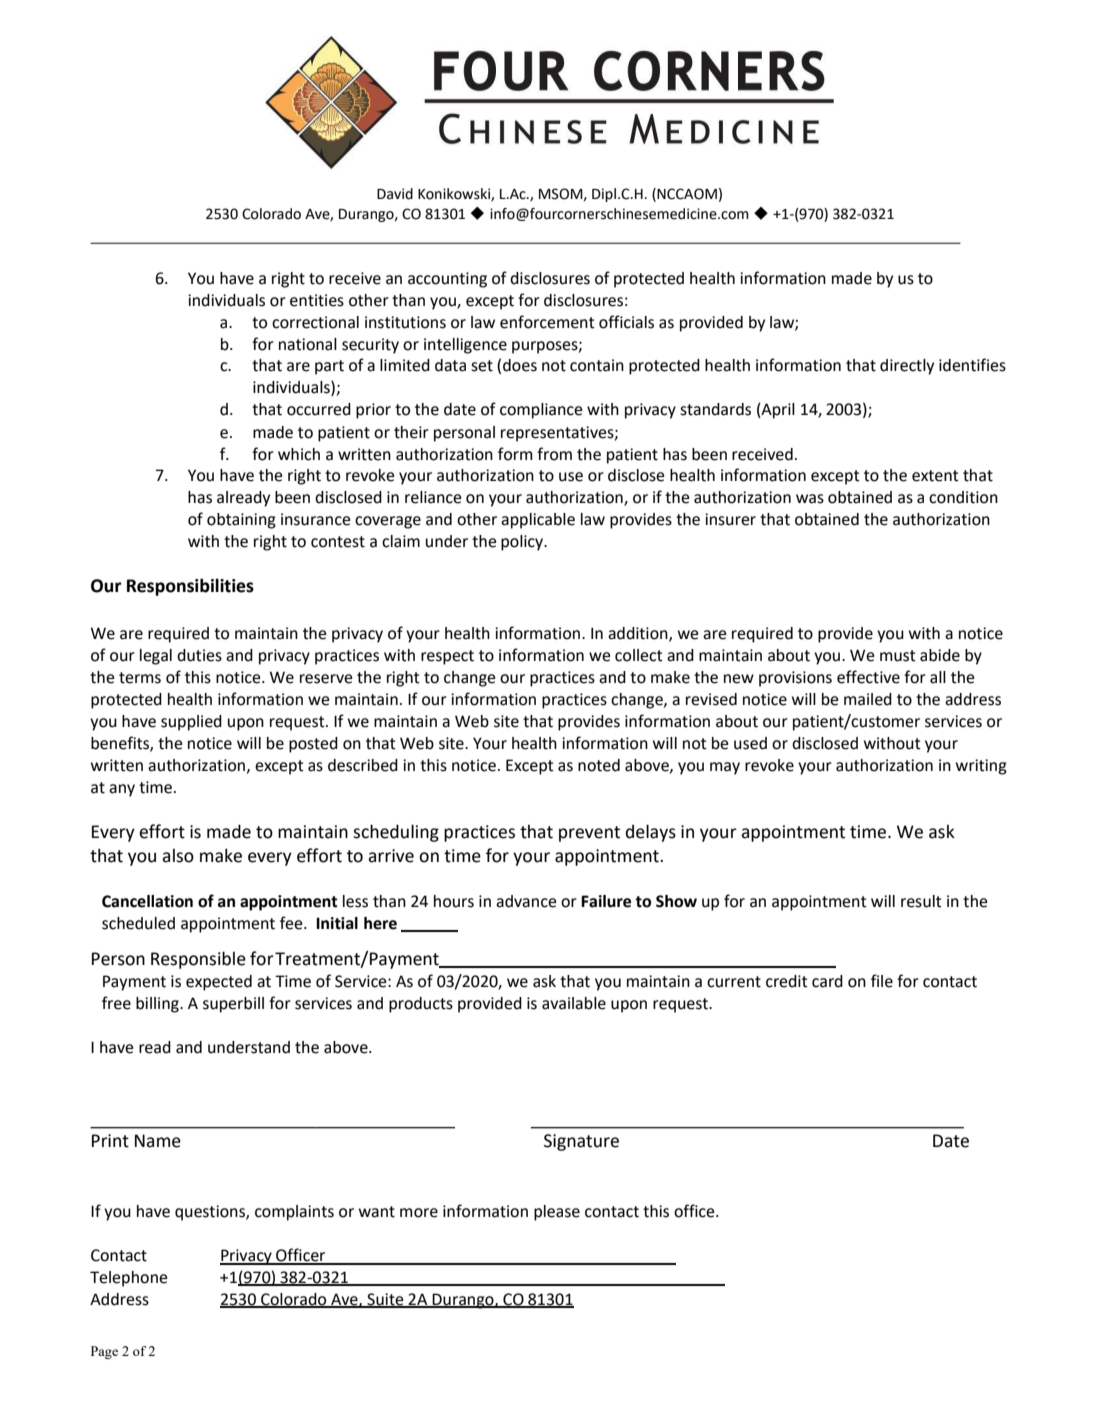 Image resolution: width=1100 pixels, height=1423 pixels. What do you see at coordinates (557, 1213) in the screenshot?
I see `please` at bounding box center [557, 1213].
